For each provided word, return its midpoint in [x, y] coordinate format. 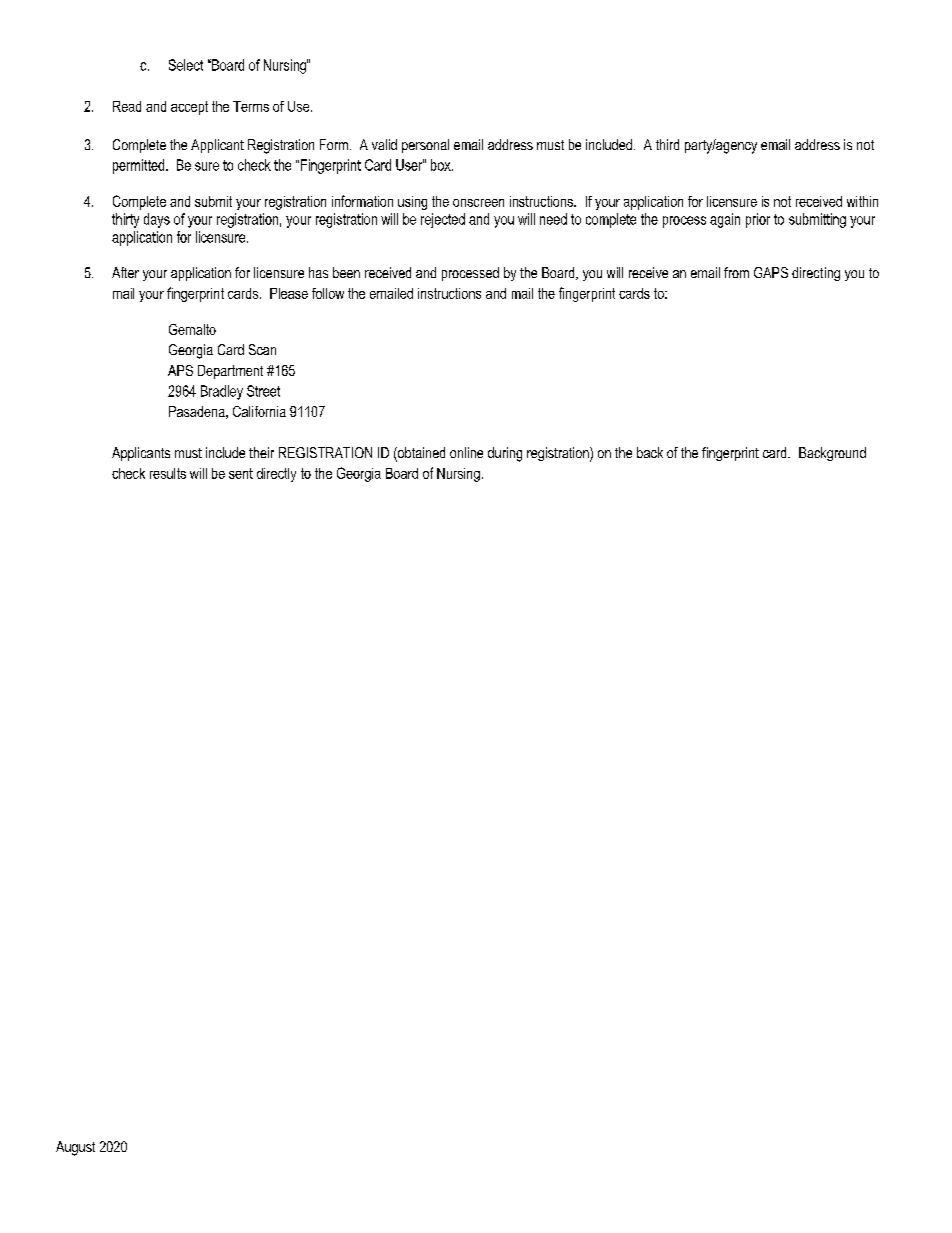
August [75, 1148]
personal [425, 146]
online [466, 452]
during [505, 454]
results [168, 473]
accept [189, 108]
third [667, 144]
